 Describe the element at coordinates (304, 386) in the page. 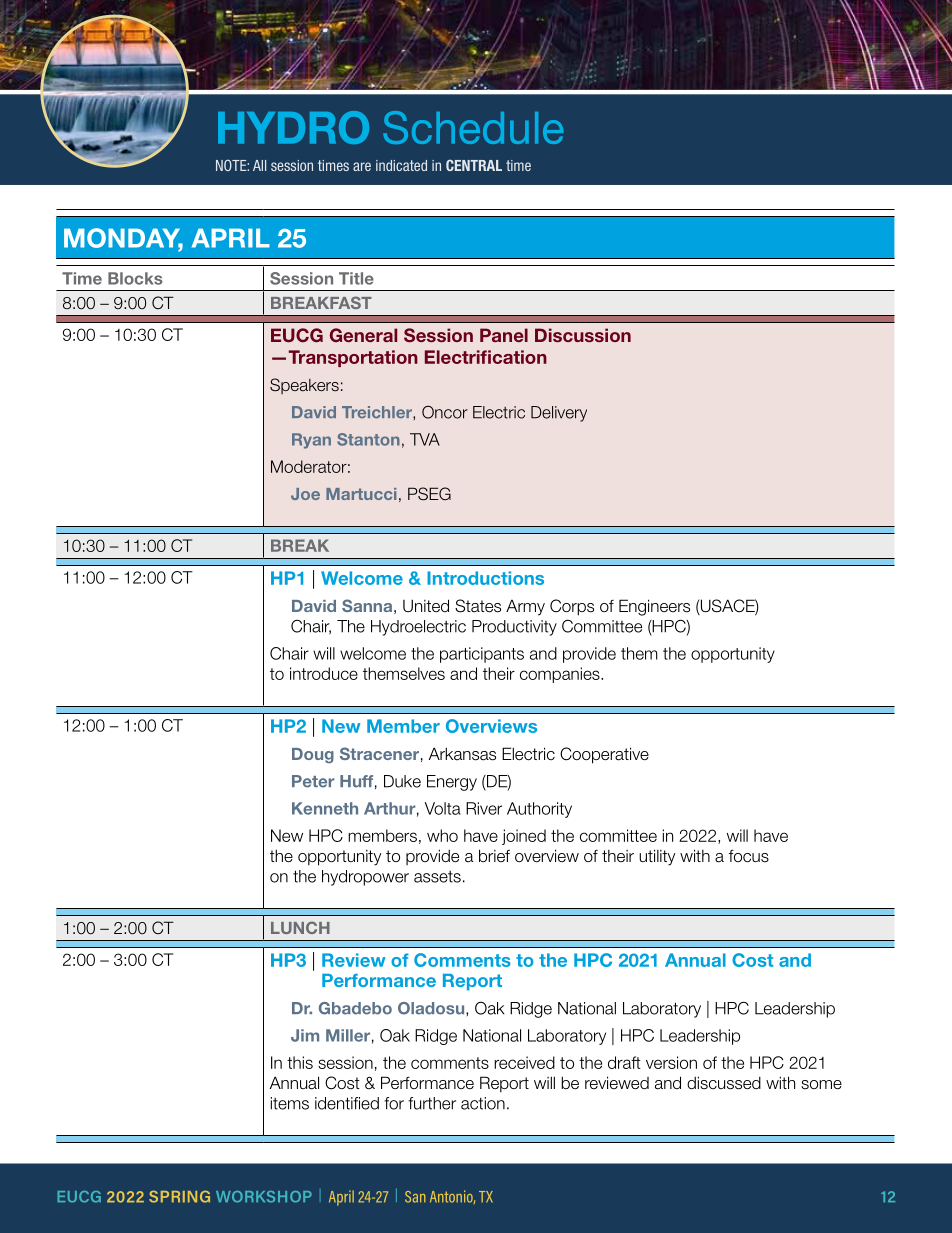

I see `Speakers` at that location.
